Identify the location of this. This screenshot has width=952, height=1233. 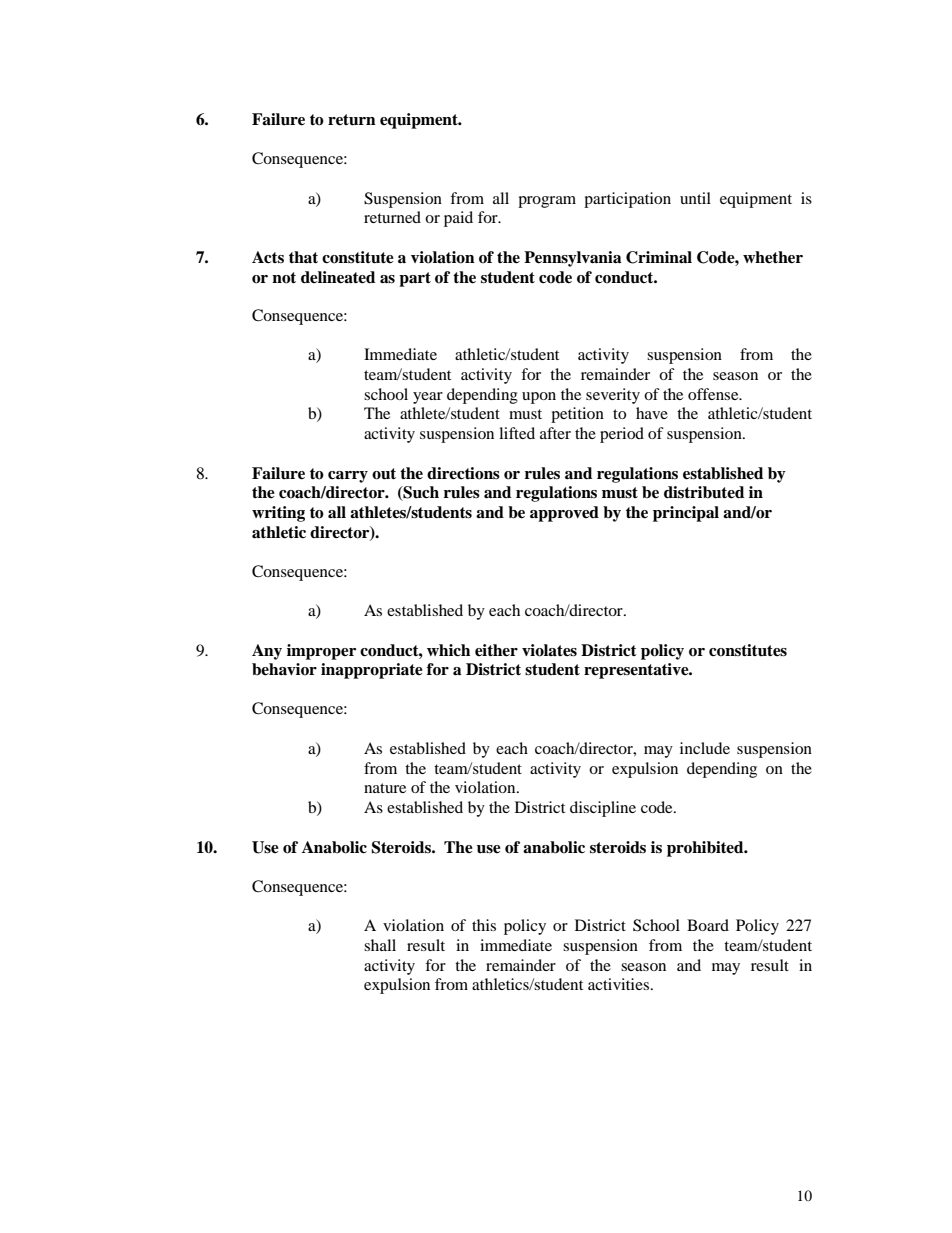
(484, 925).
